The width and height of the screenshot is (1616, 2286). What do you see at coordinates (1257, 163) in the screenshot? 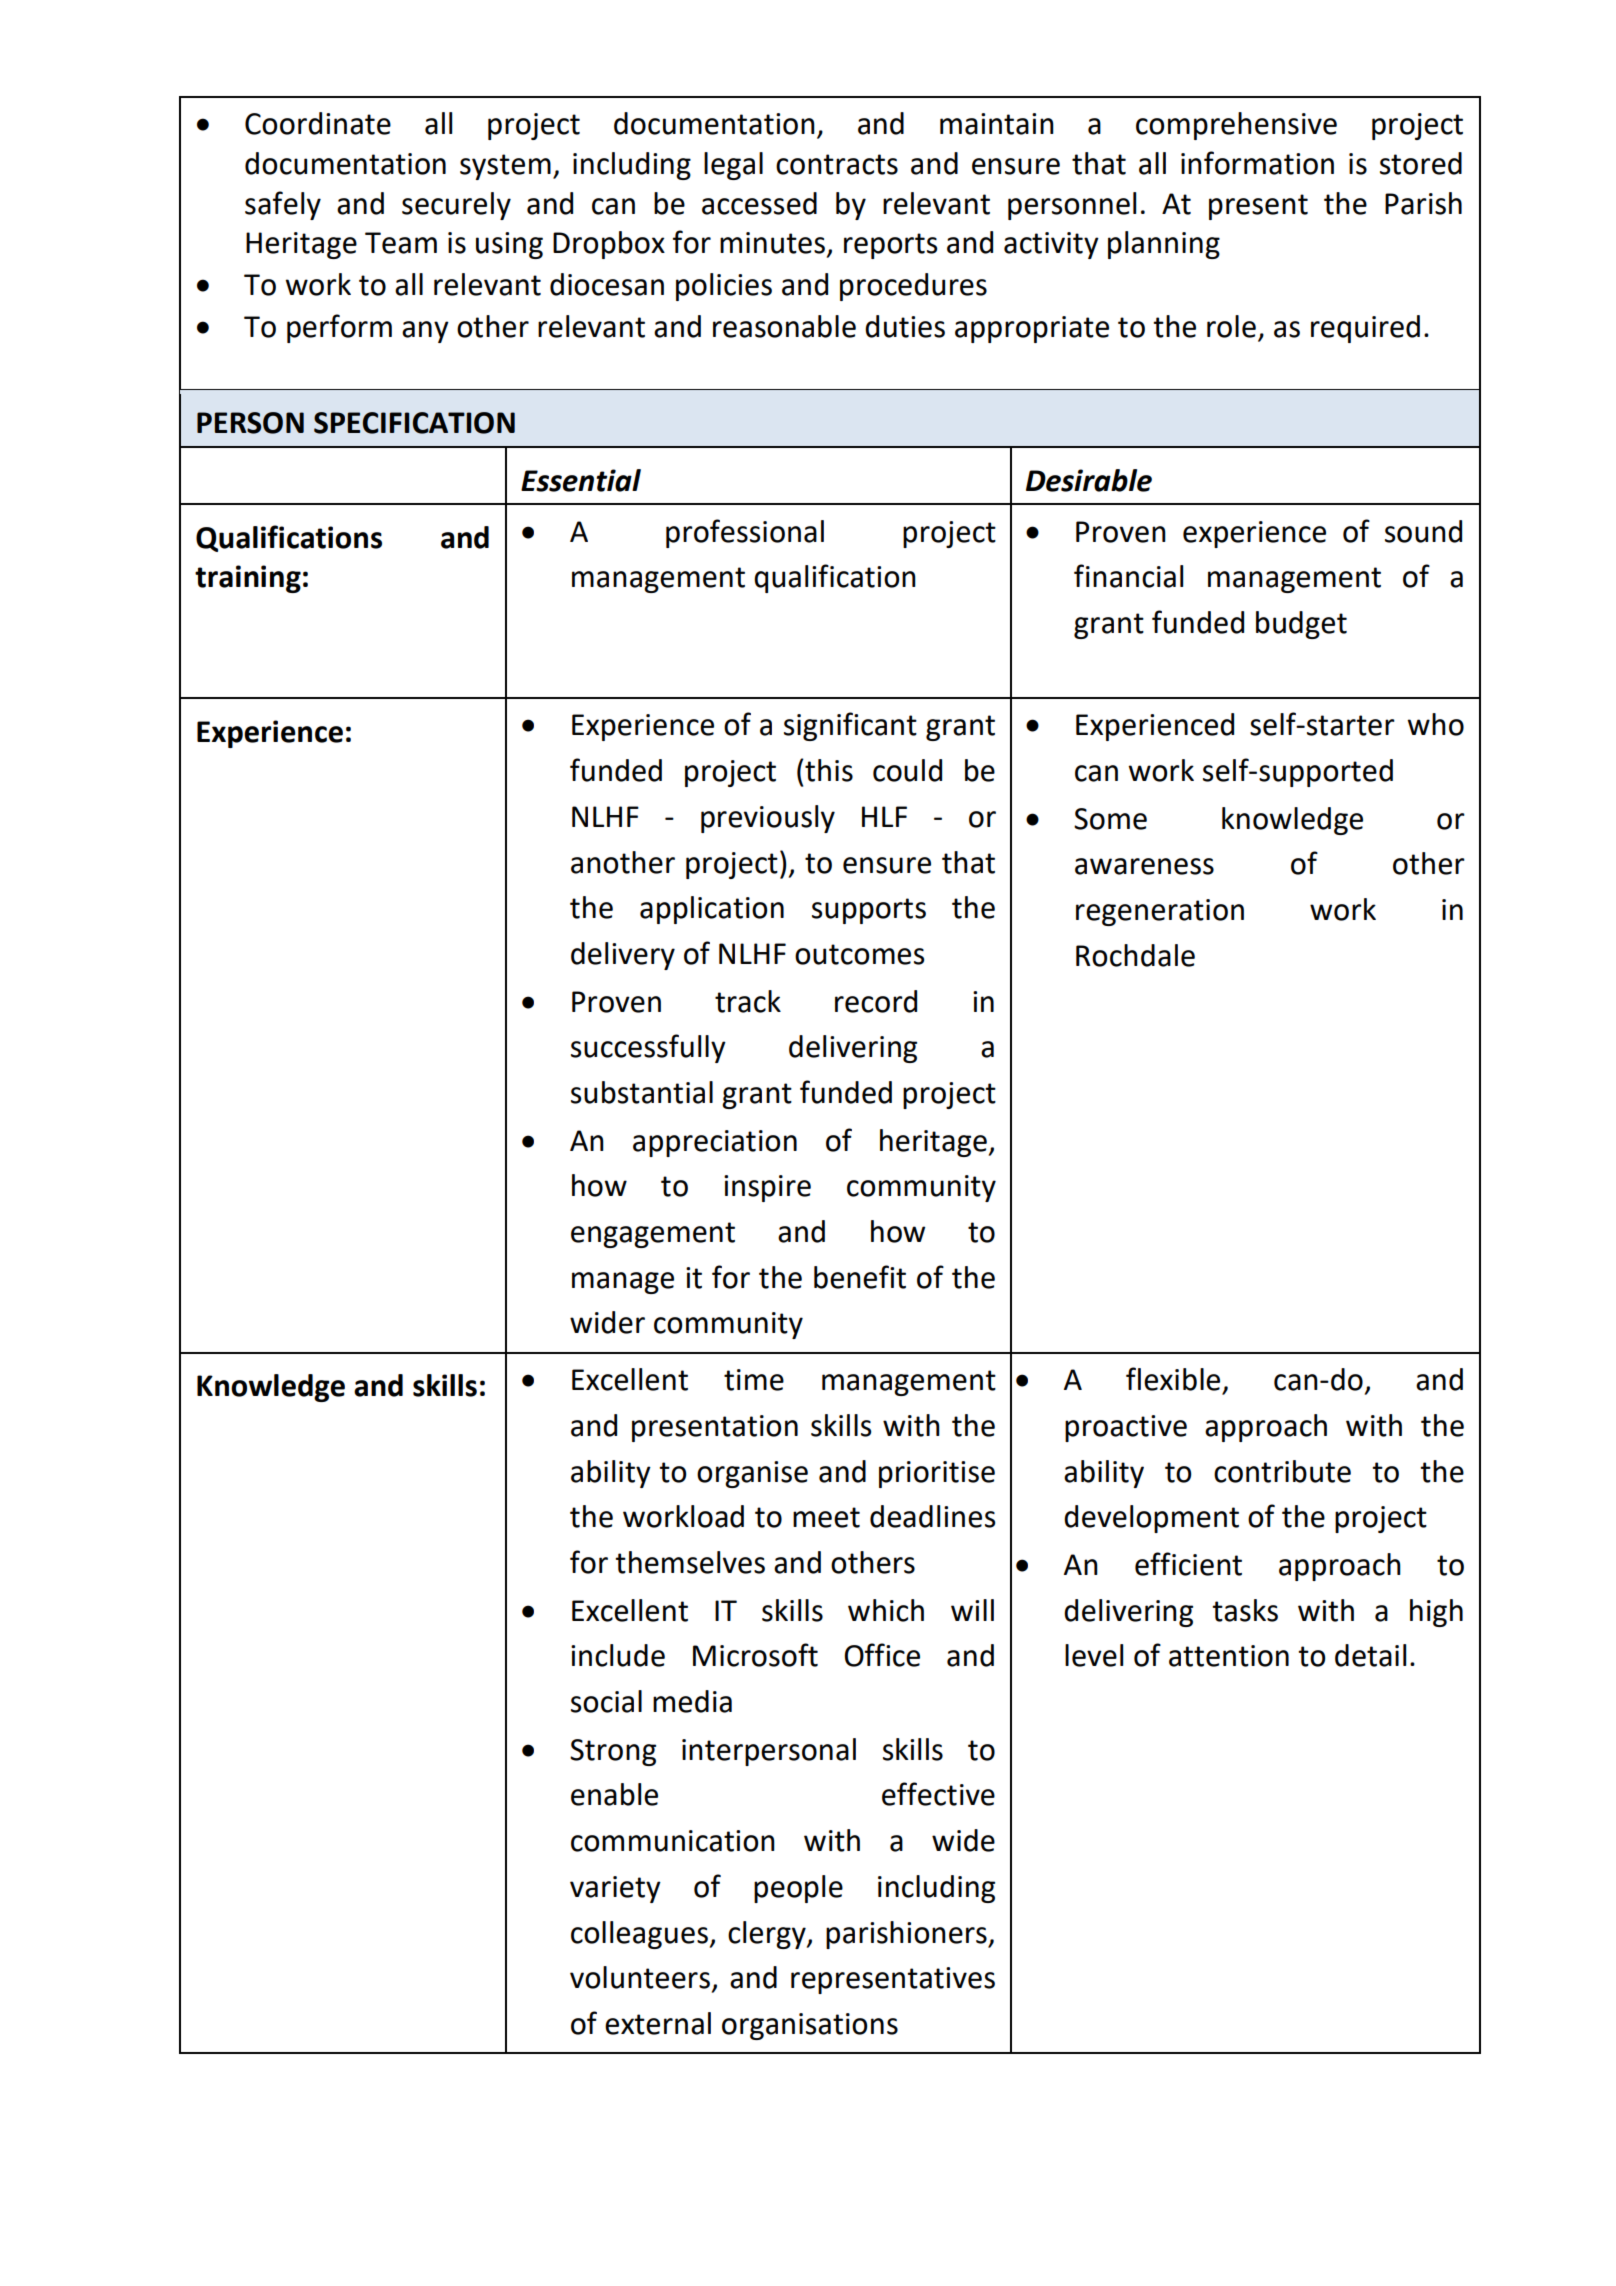
I see `information` at bounding box center [1257, 163].
